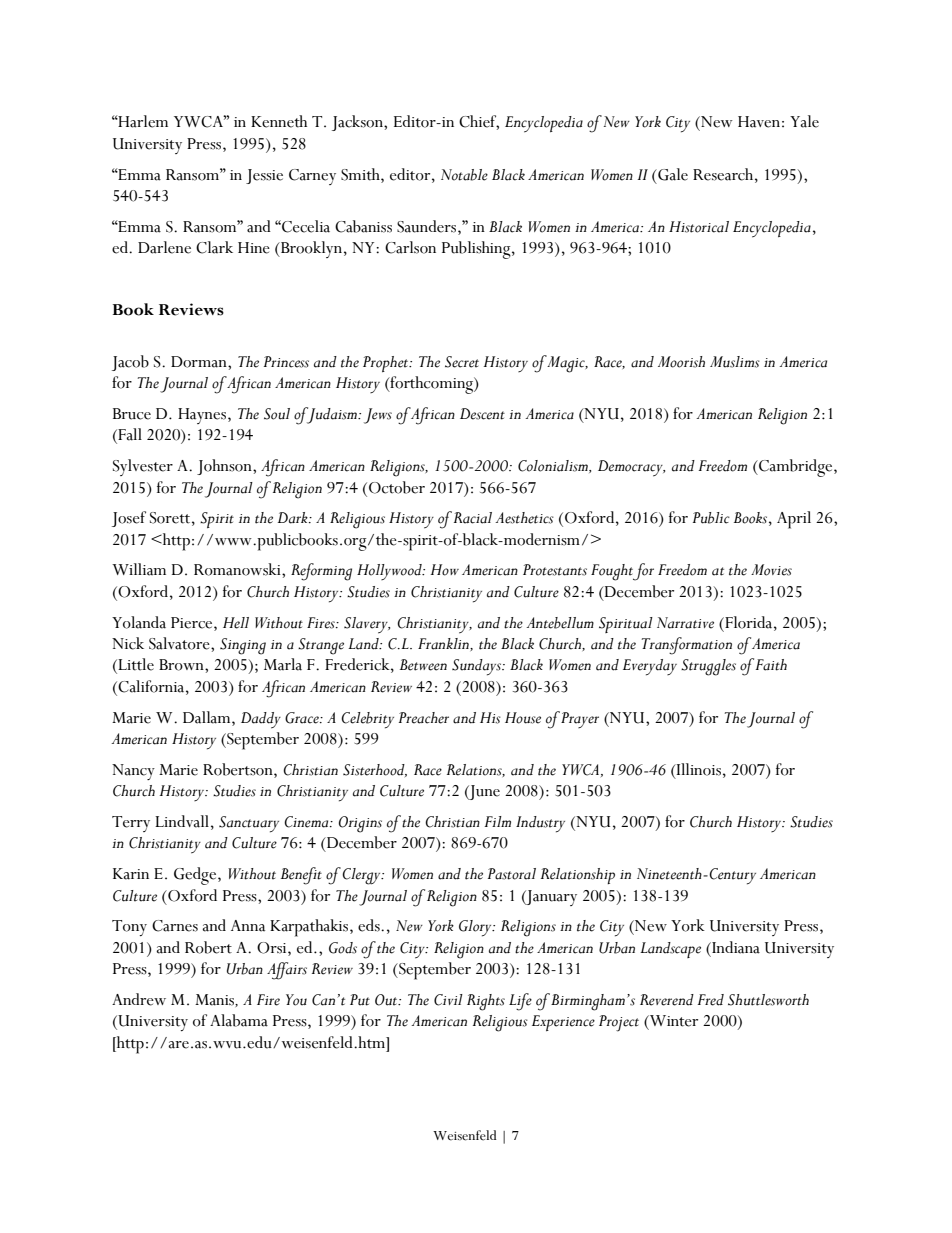  I want to click on Secret, so click(462, 362).
